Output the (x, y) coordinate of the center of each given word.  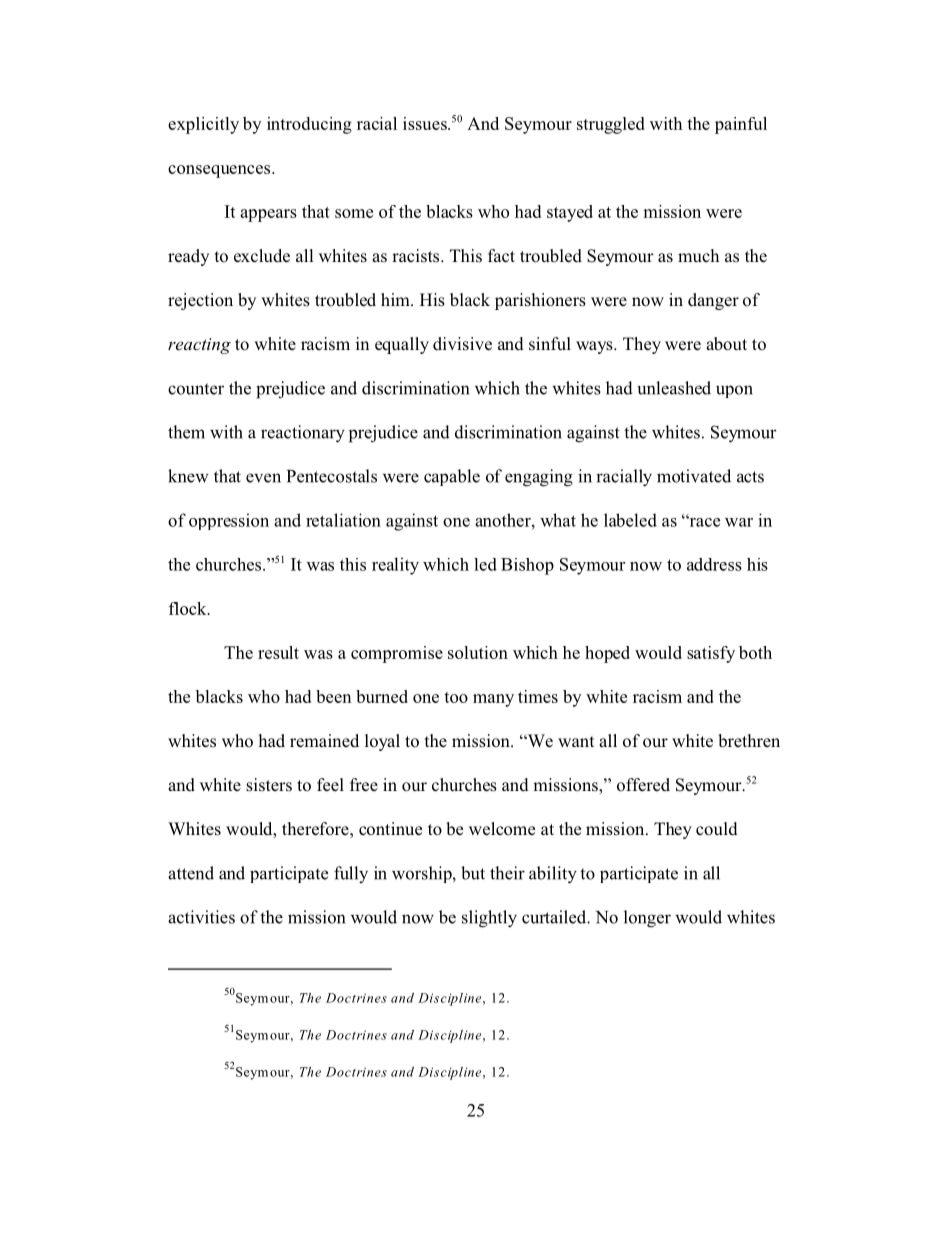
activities (201, 917)
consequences (220, 171)
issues (426, 123)
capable (452, 477)
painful (741, 125)
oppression (229, 521)
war (739, 522)
